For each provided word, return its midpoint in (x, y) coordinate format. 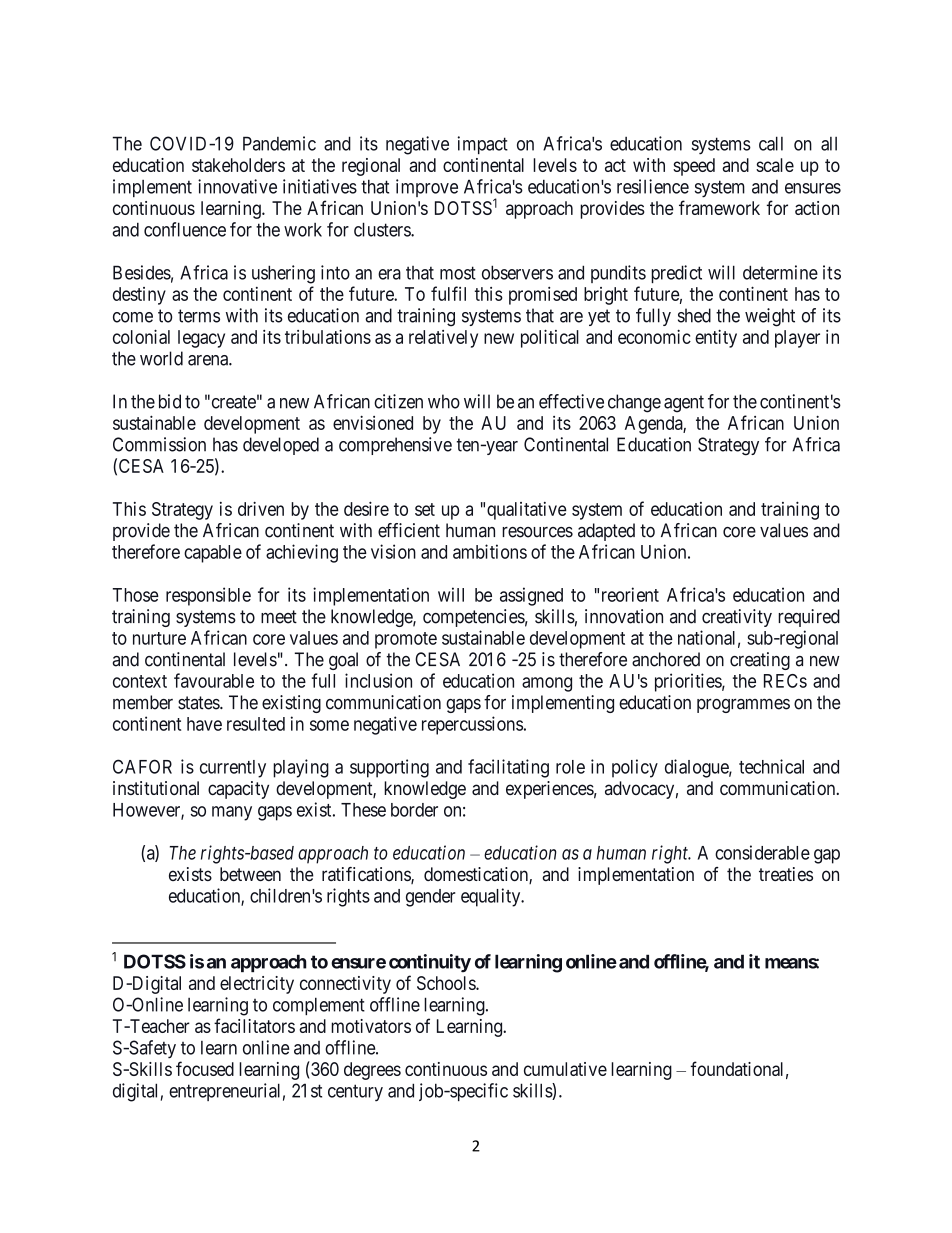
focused (205, 1068)
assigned (531, 596)
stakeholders (238, 165)
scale (775, 165)
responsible (208, 596)
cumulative (565, 1069)
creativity (737, 618)
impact (483, 145)
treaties (786, 874)
